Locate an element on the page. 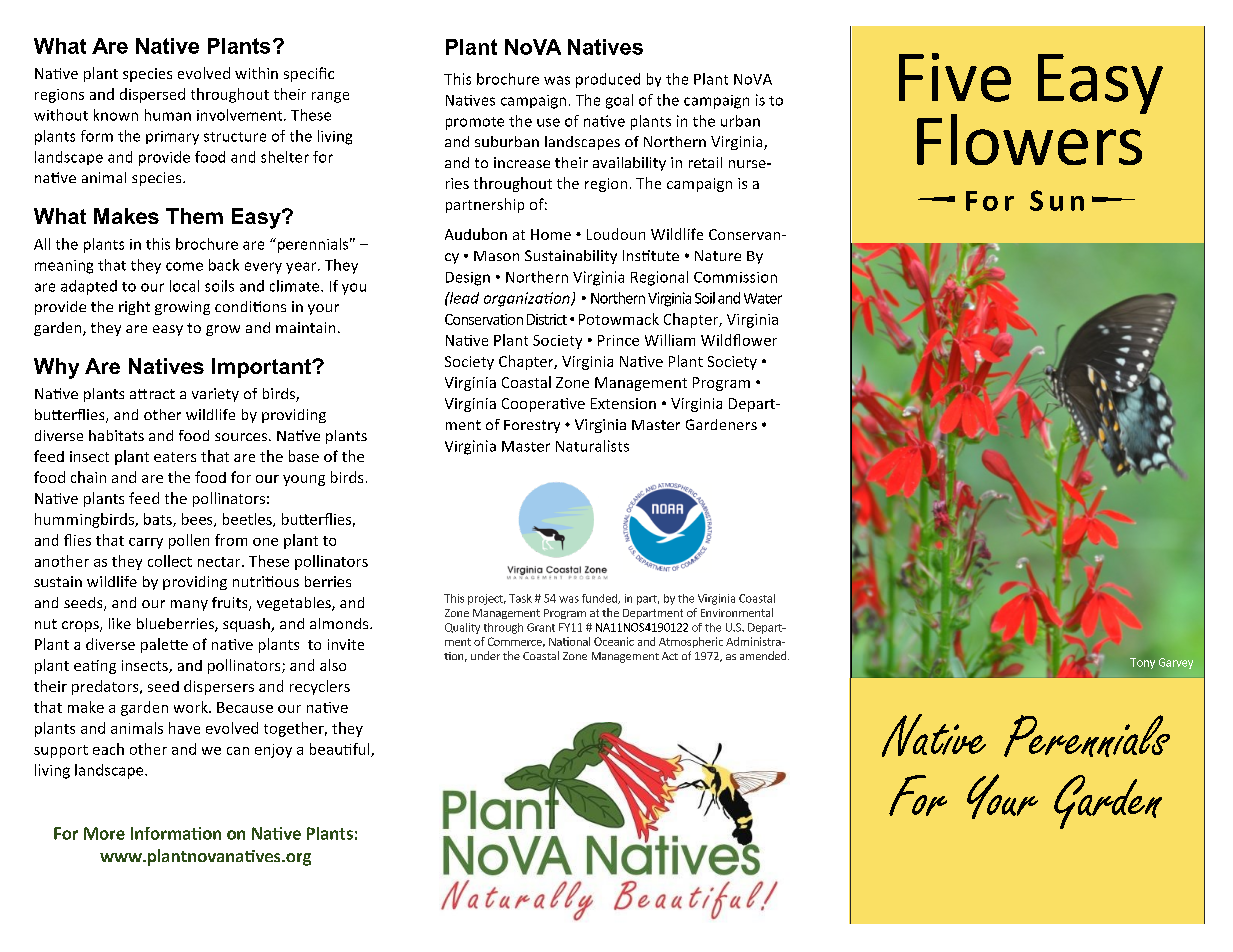  come is located at coordinates (184, 266).
